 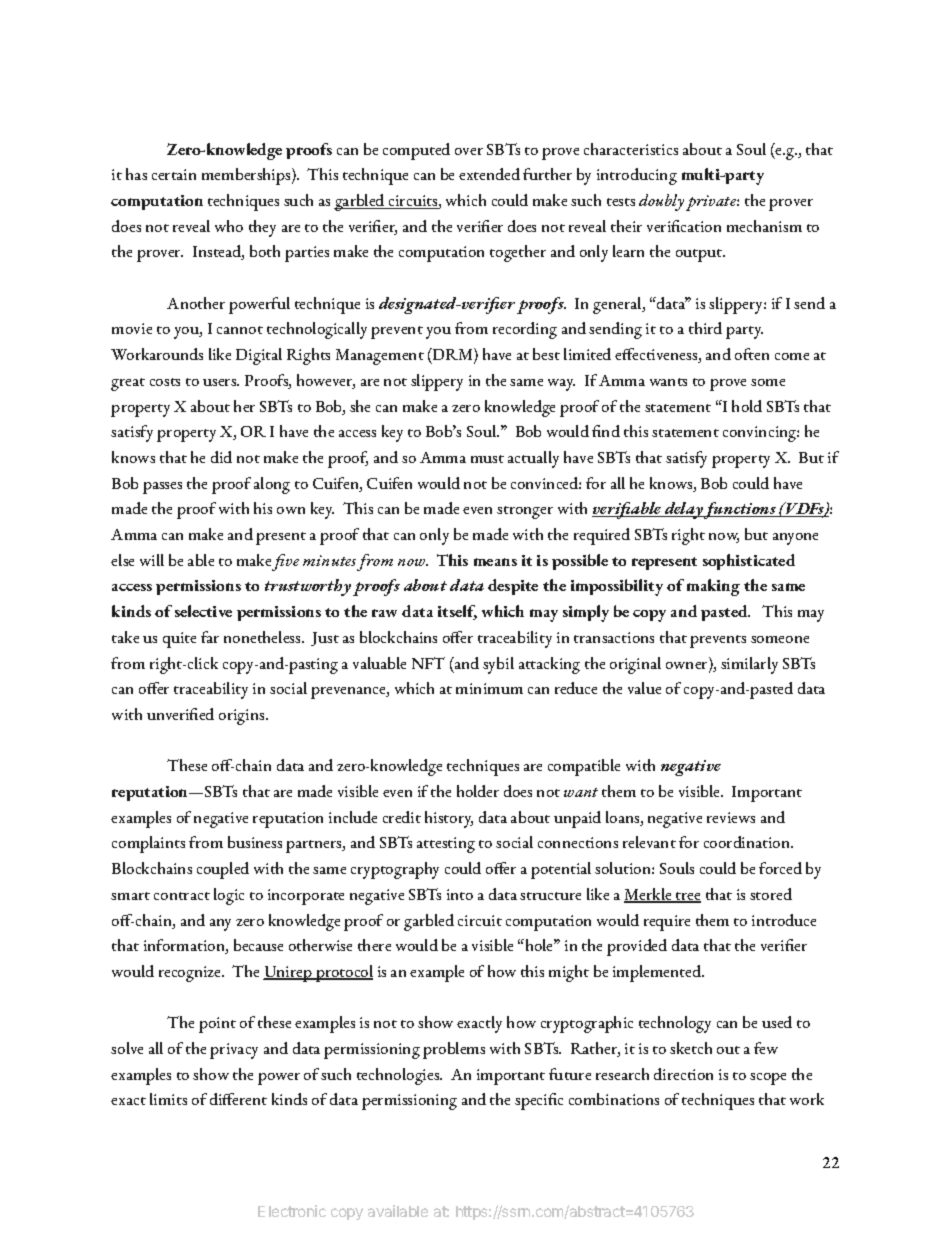 I want to click on certain, so click(x=174, y=174).
